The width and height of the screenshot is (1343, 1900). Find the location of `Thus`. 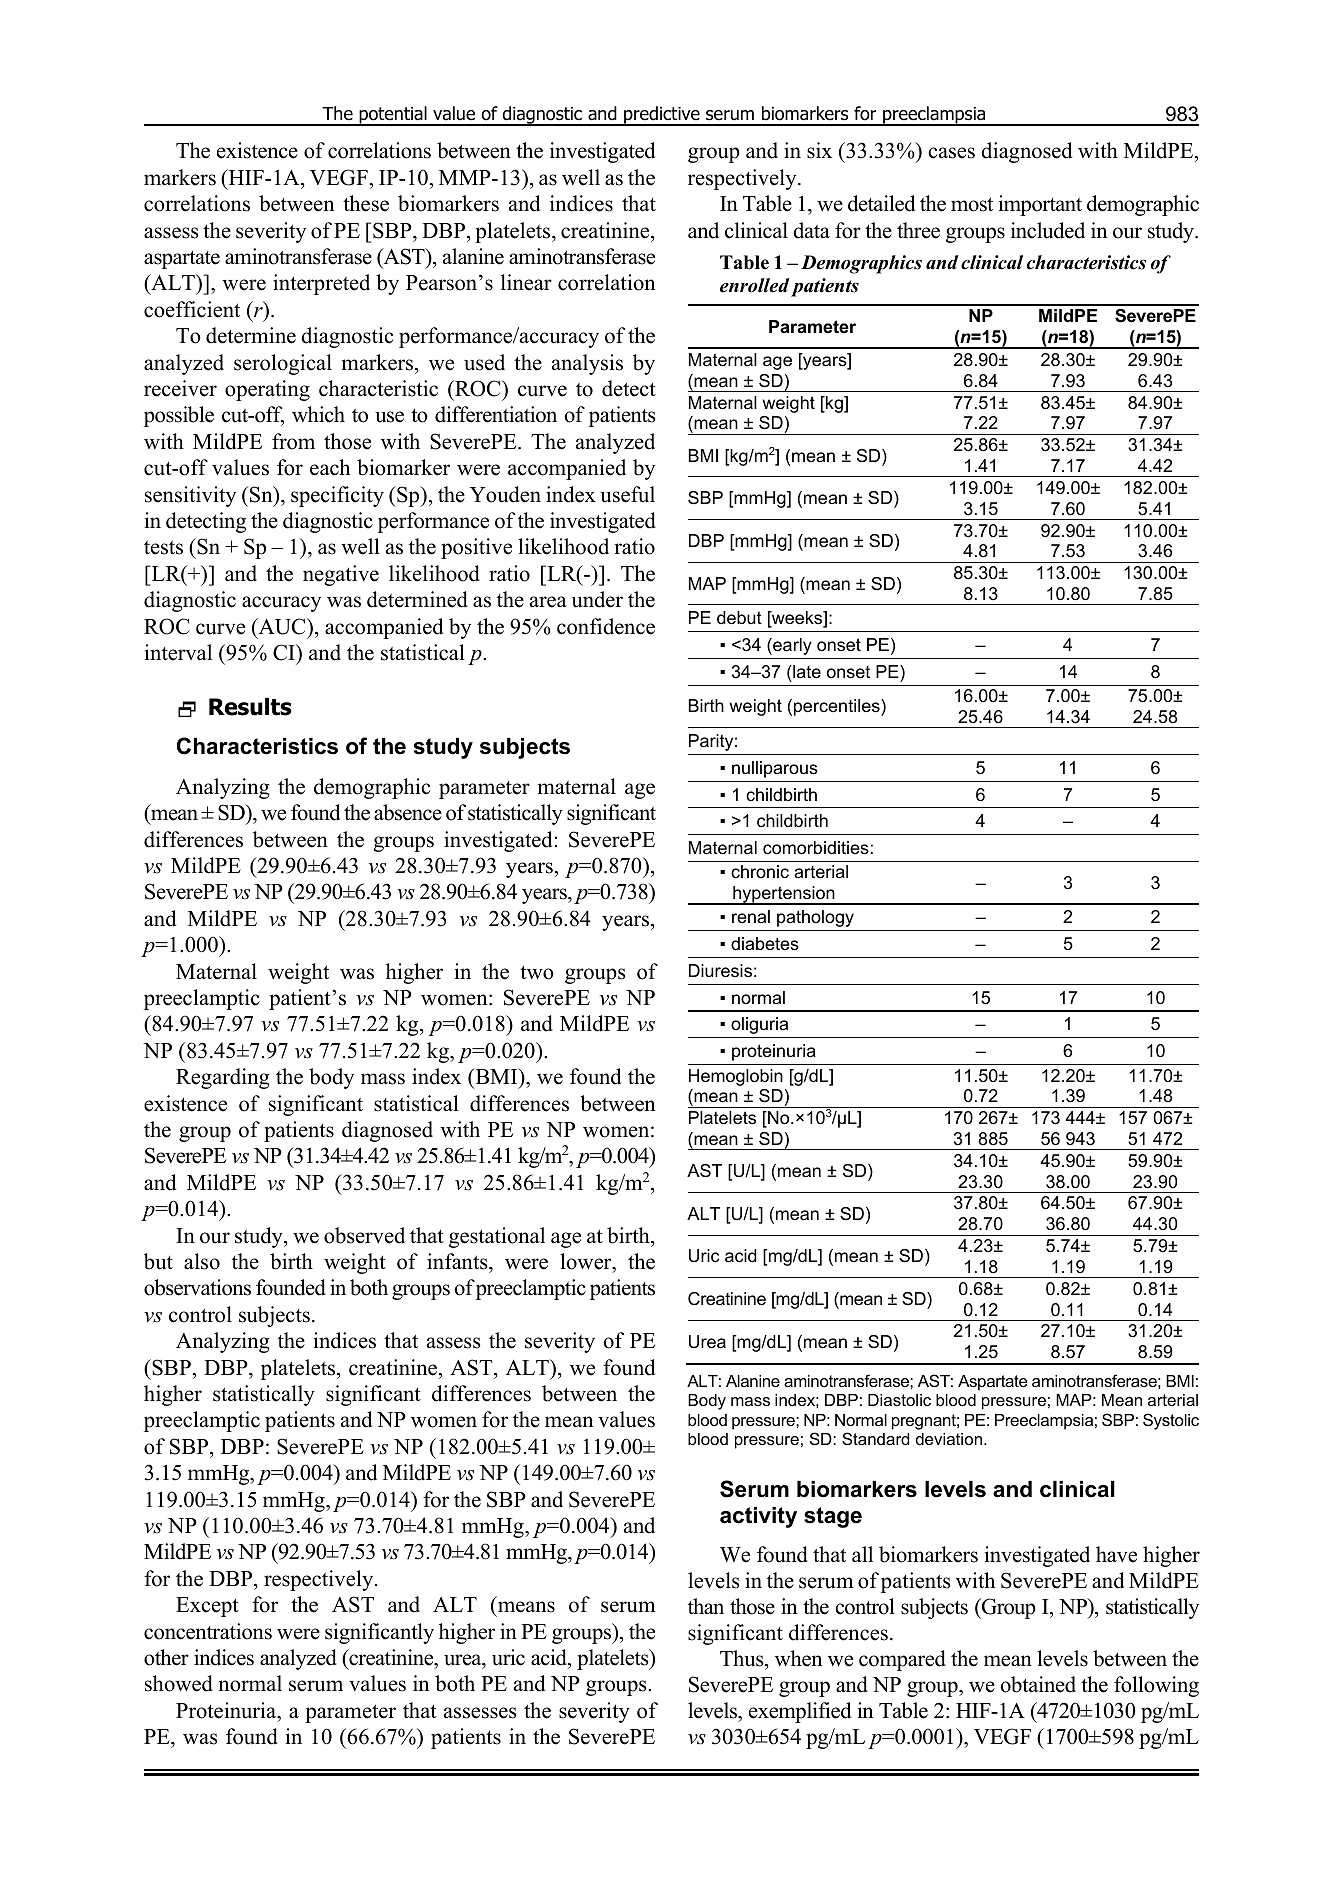

Thus is located at coordinates (743, 1658).
